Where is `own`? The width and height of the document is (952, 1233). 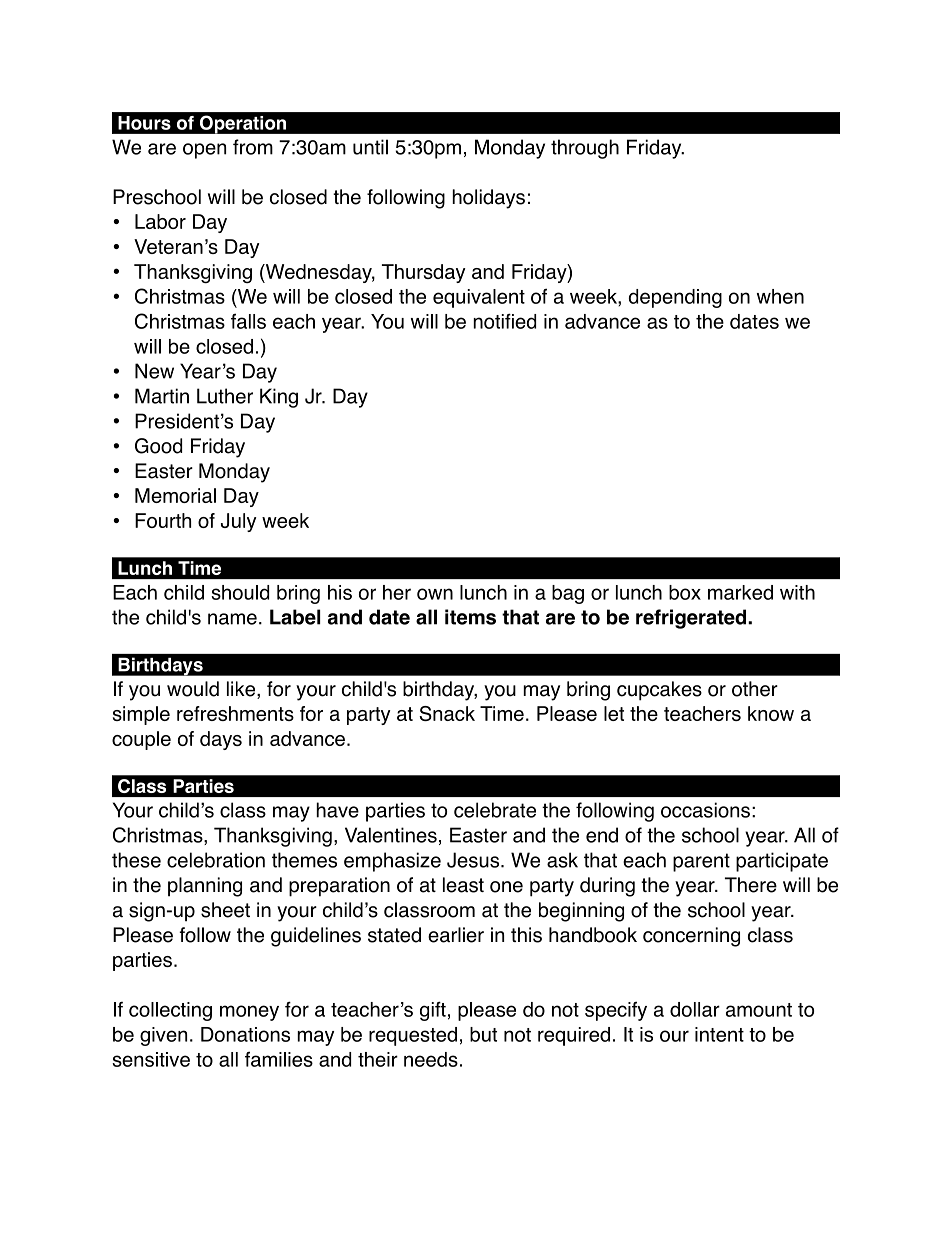
own is located at coordinates (435, 594).
